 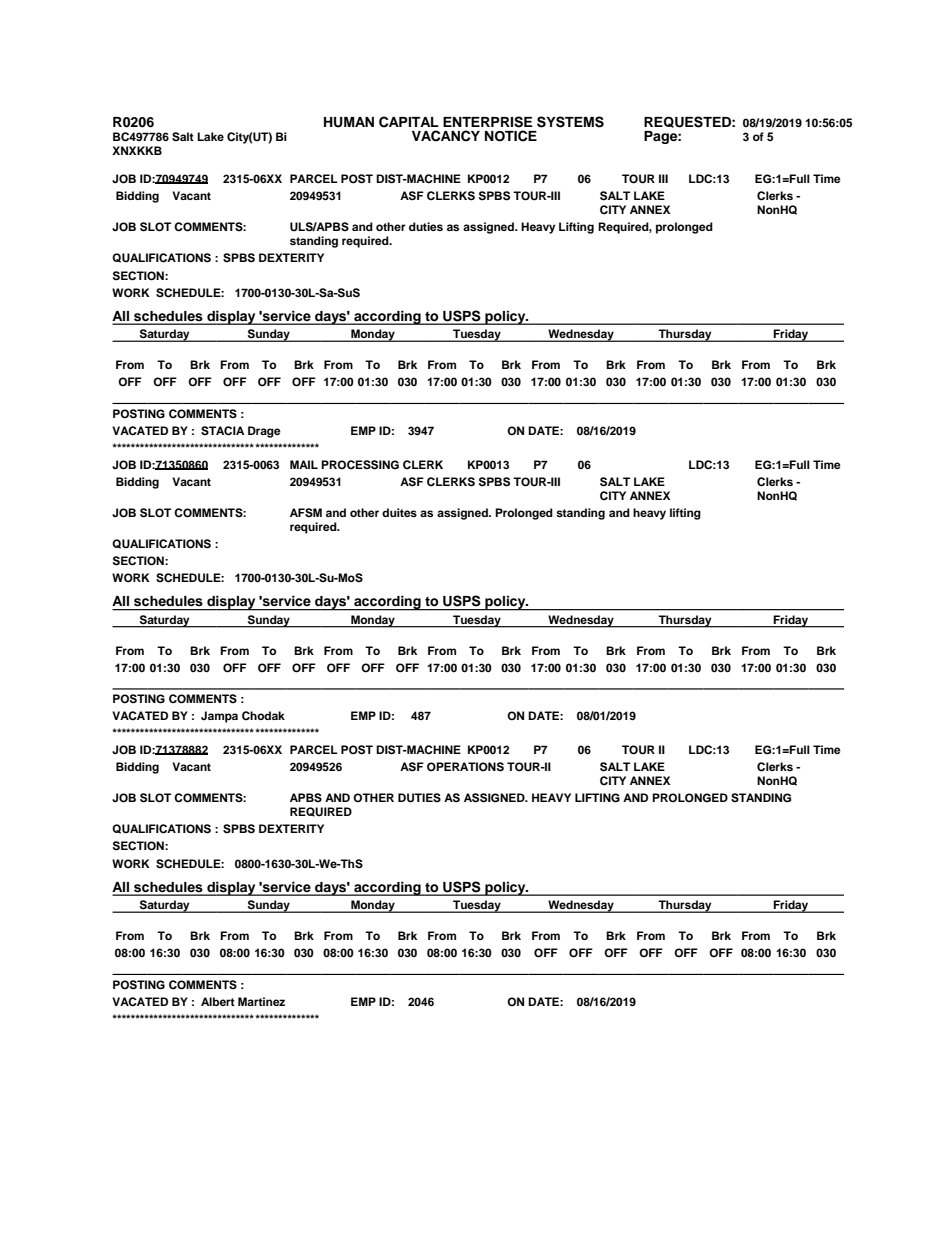 What do you see at coordinates (570, 122) in the page?
I see `SYSTEMS` at bounding box center [570, 122].
